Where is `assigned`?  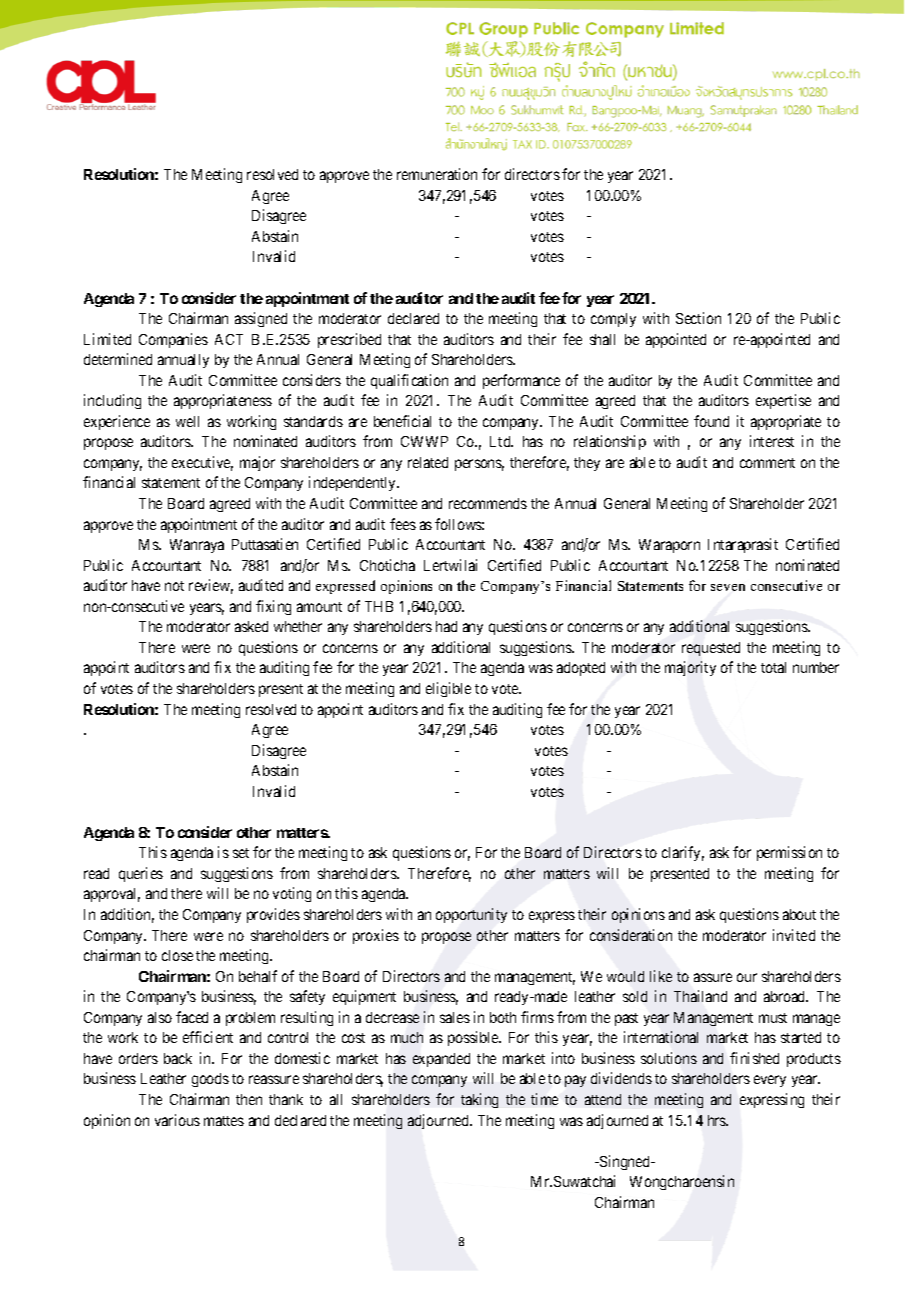
assigned is located at coordinates (261, 319).
